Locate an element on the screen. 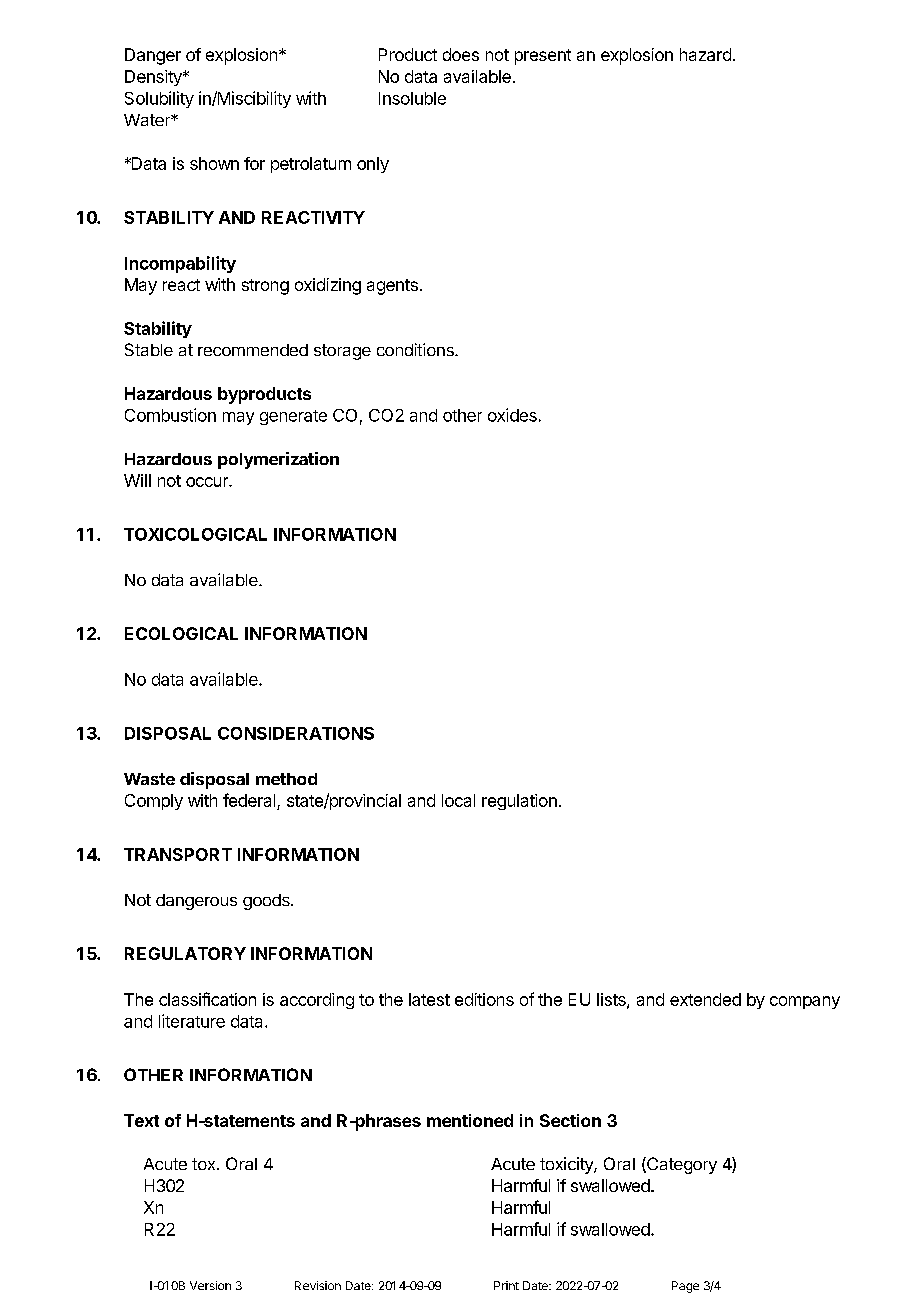  regulation is located at coordinates (519, 802).
